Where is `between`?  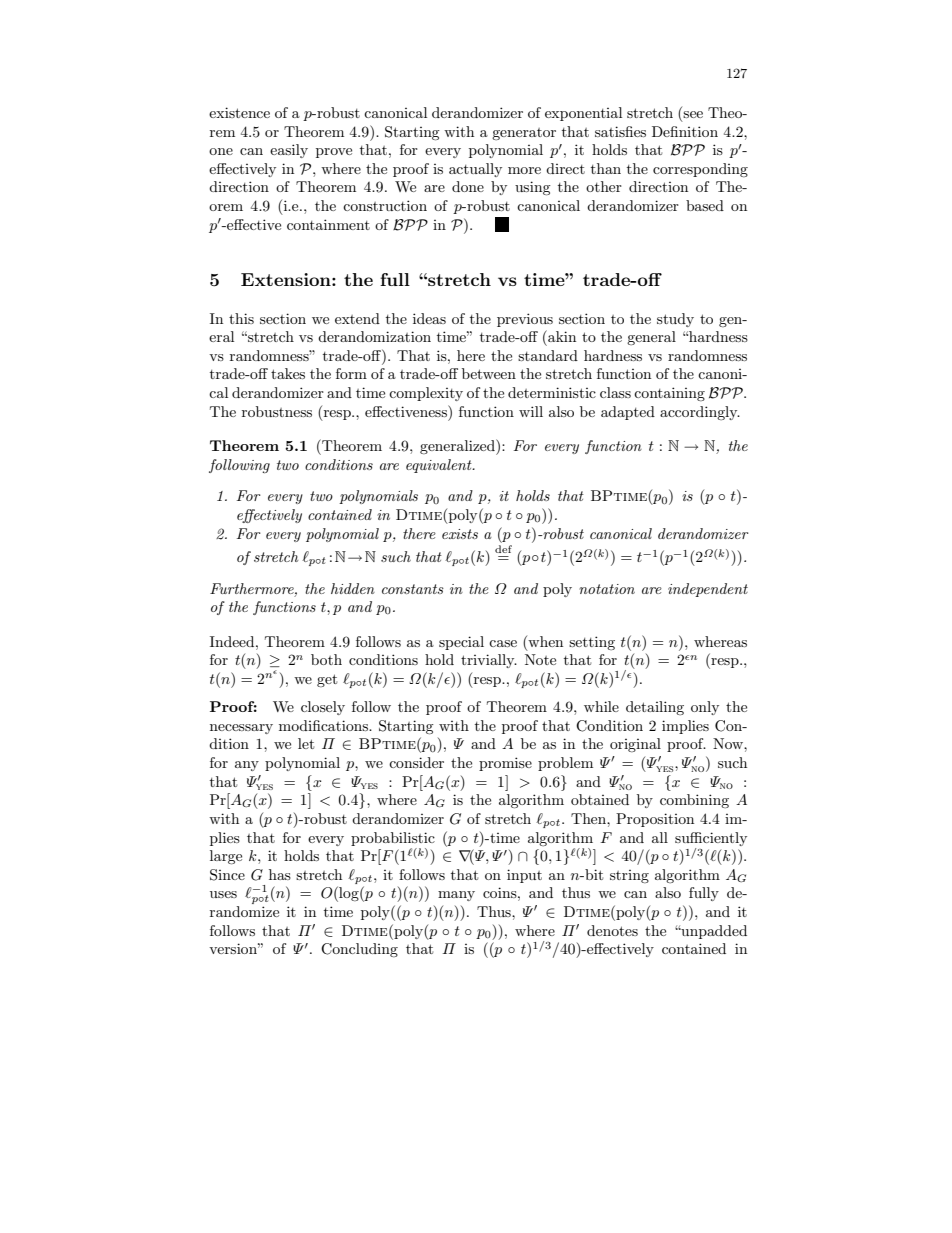 between is located at coordinates (489, 373).
